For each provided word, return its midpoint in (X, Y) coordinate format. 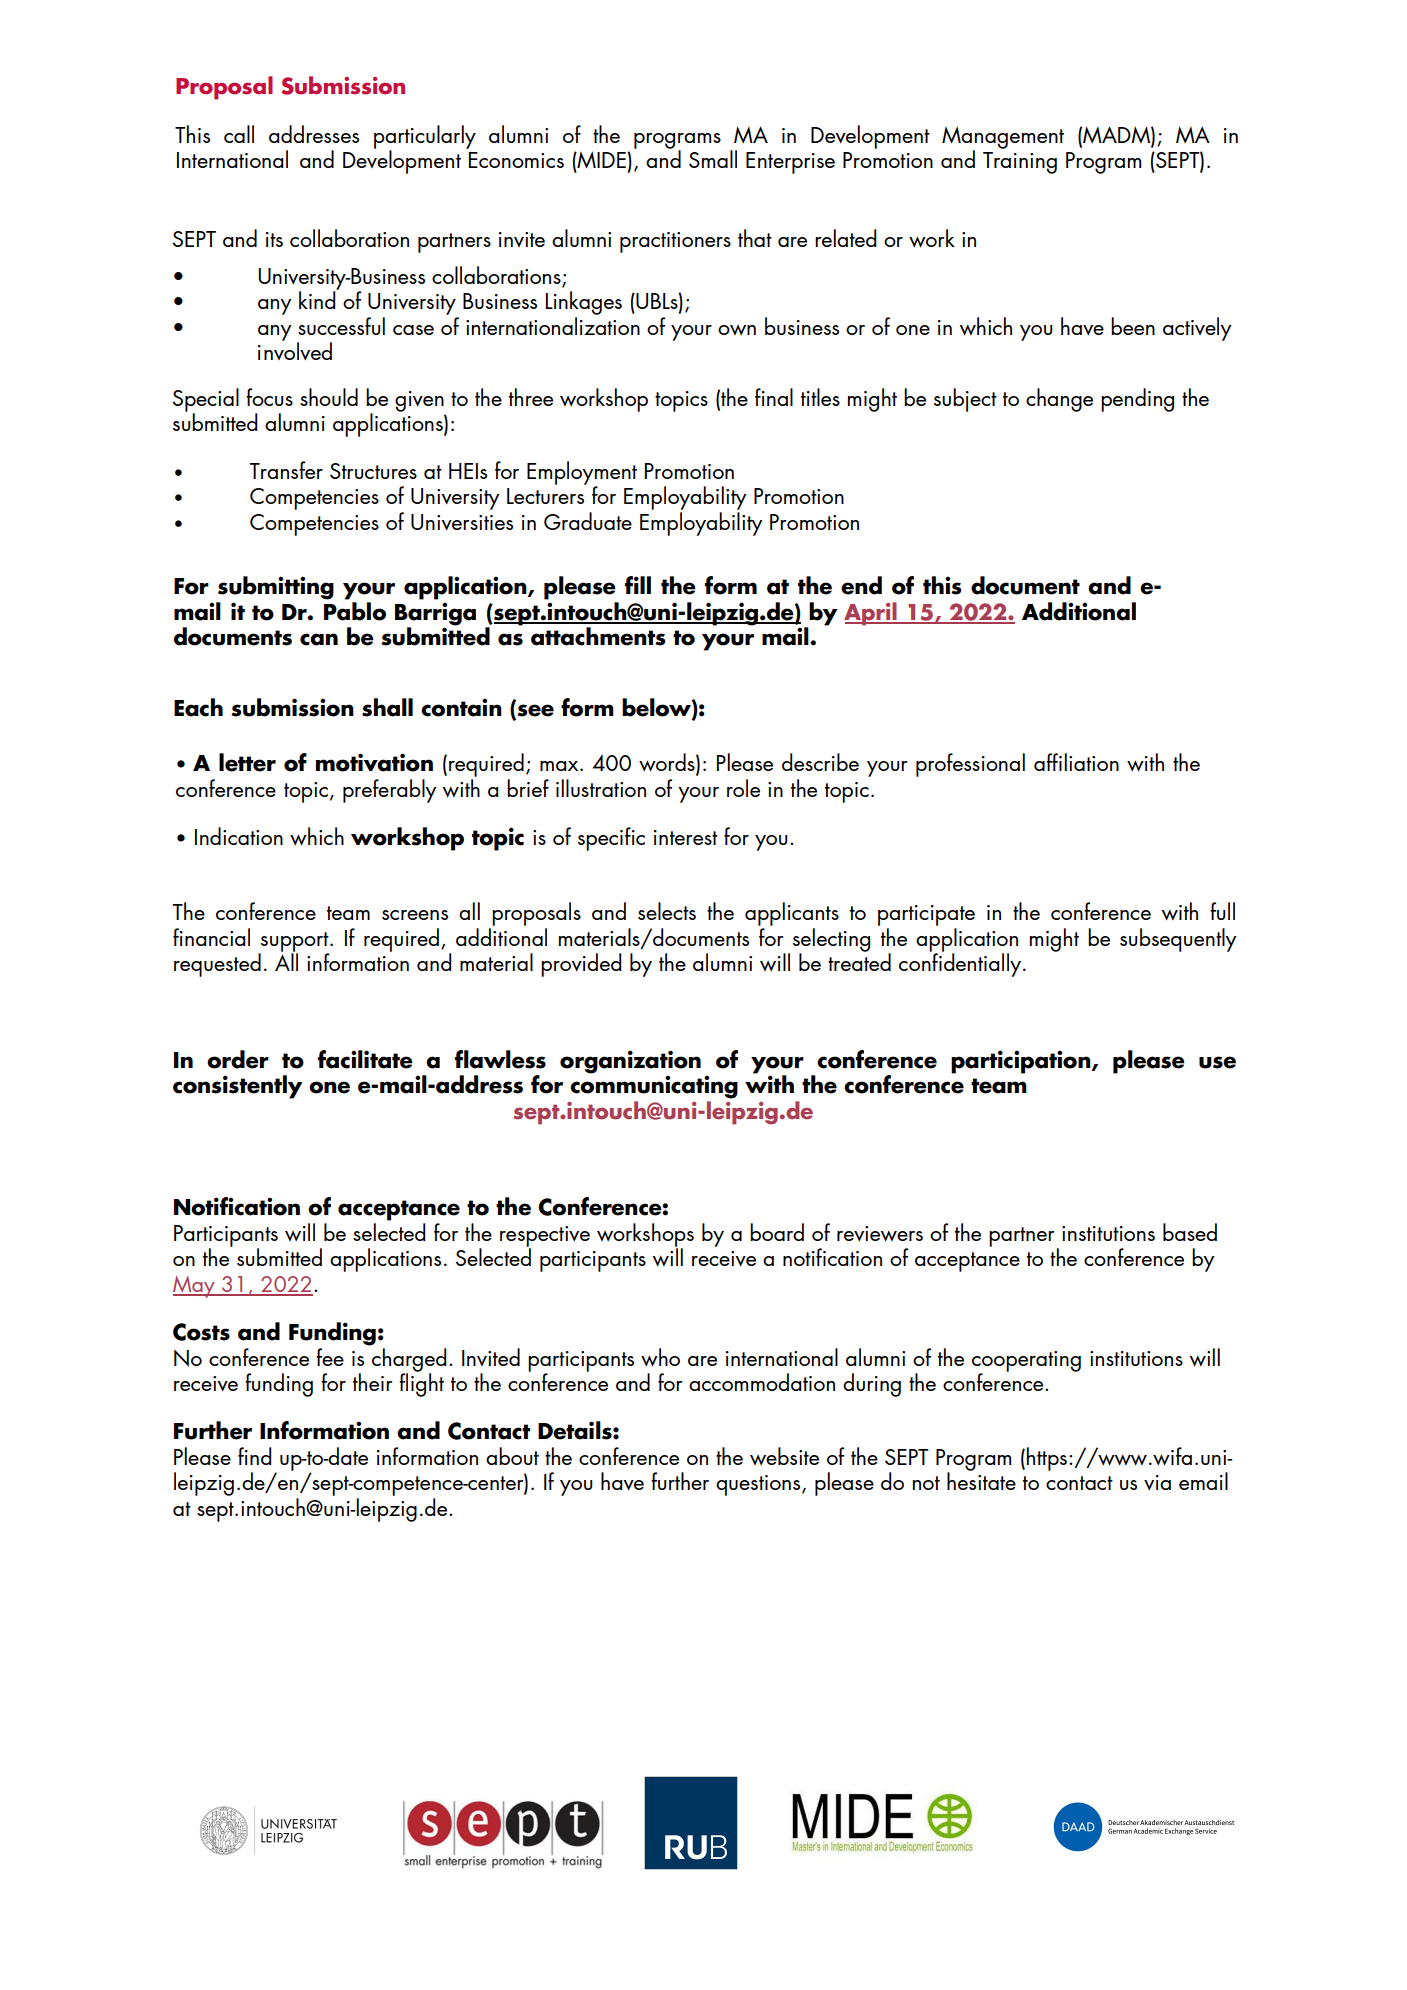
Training (1020, 163)
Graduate (588, 521)
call (239, 134)
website (784, 1456)
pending (1137, 400)
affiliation (1076, 762)
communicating (654, 1086)
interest (686, 837)
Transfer (286, 470)
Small (713, 159)
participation (1022, 1062)
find (254, 1456)
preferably (390, 791)
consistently (237, 1087)
